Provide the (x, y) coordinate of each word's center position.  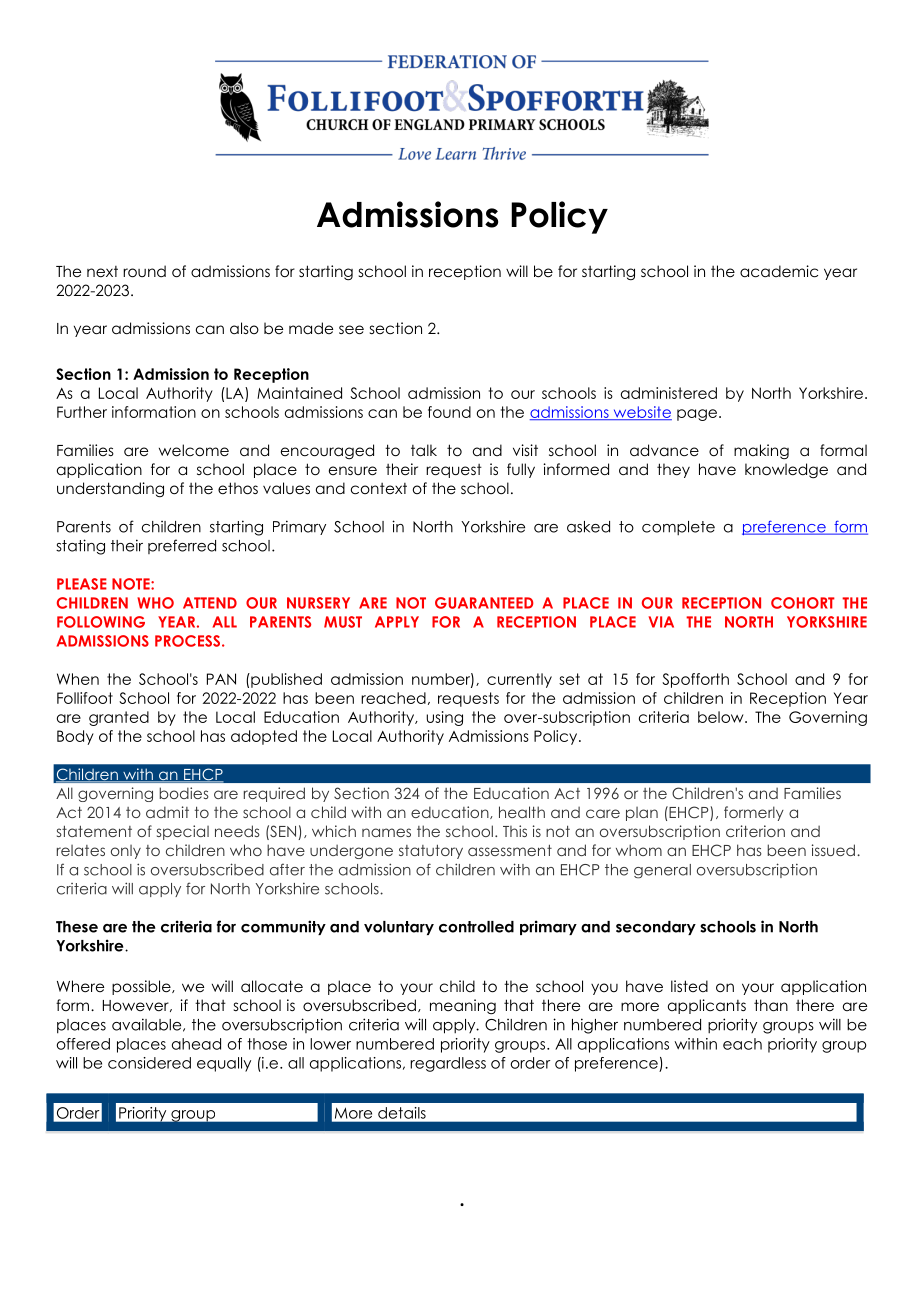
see (351, 330)
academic (779, 271)
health (522, 812)
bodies (184, 793)
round (144, 271)
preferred (182, 546)
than (771, 1005)
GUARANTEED (484, 603)
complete (678, 528)
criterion (755, 831)
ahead (196, 1044)
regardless (448, 1064)
